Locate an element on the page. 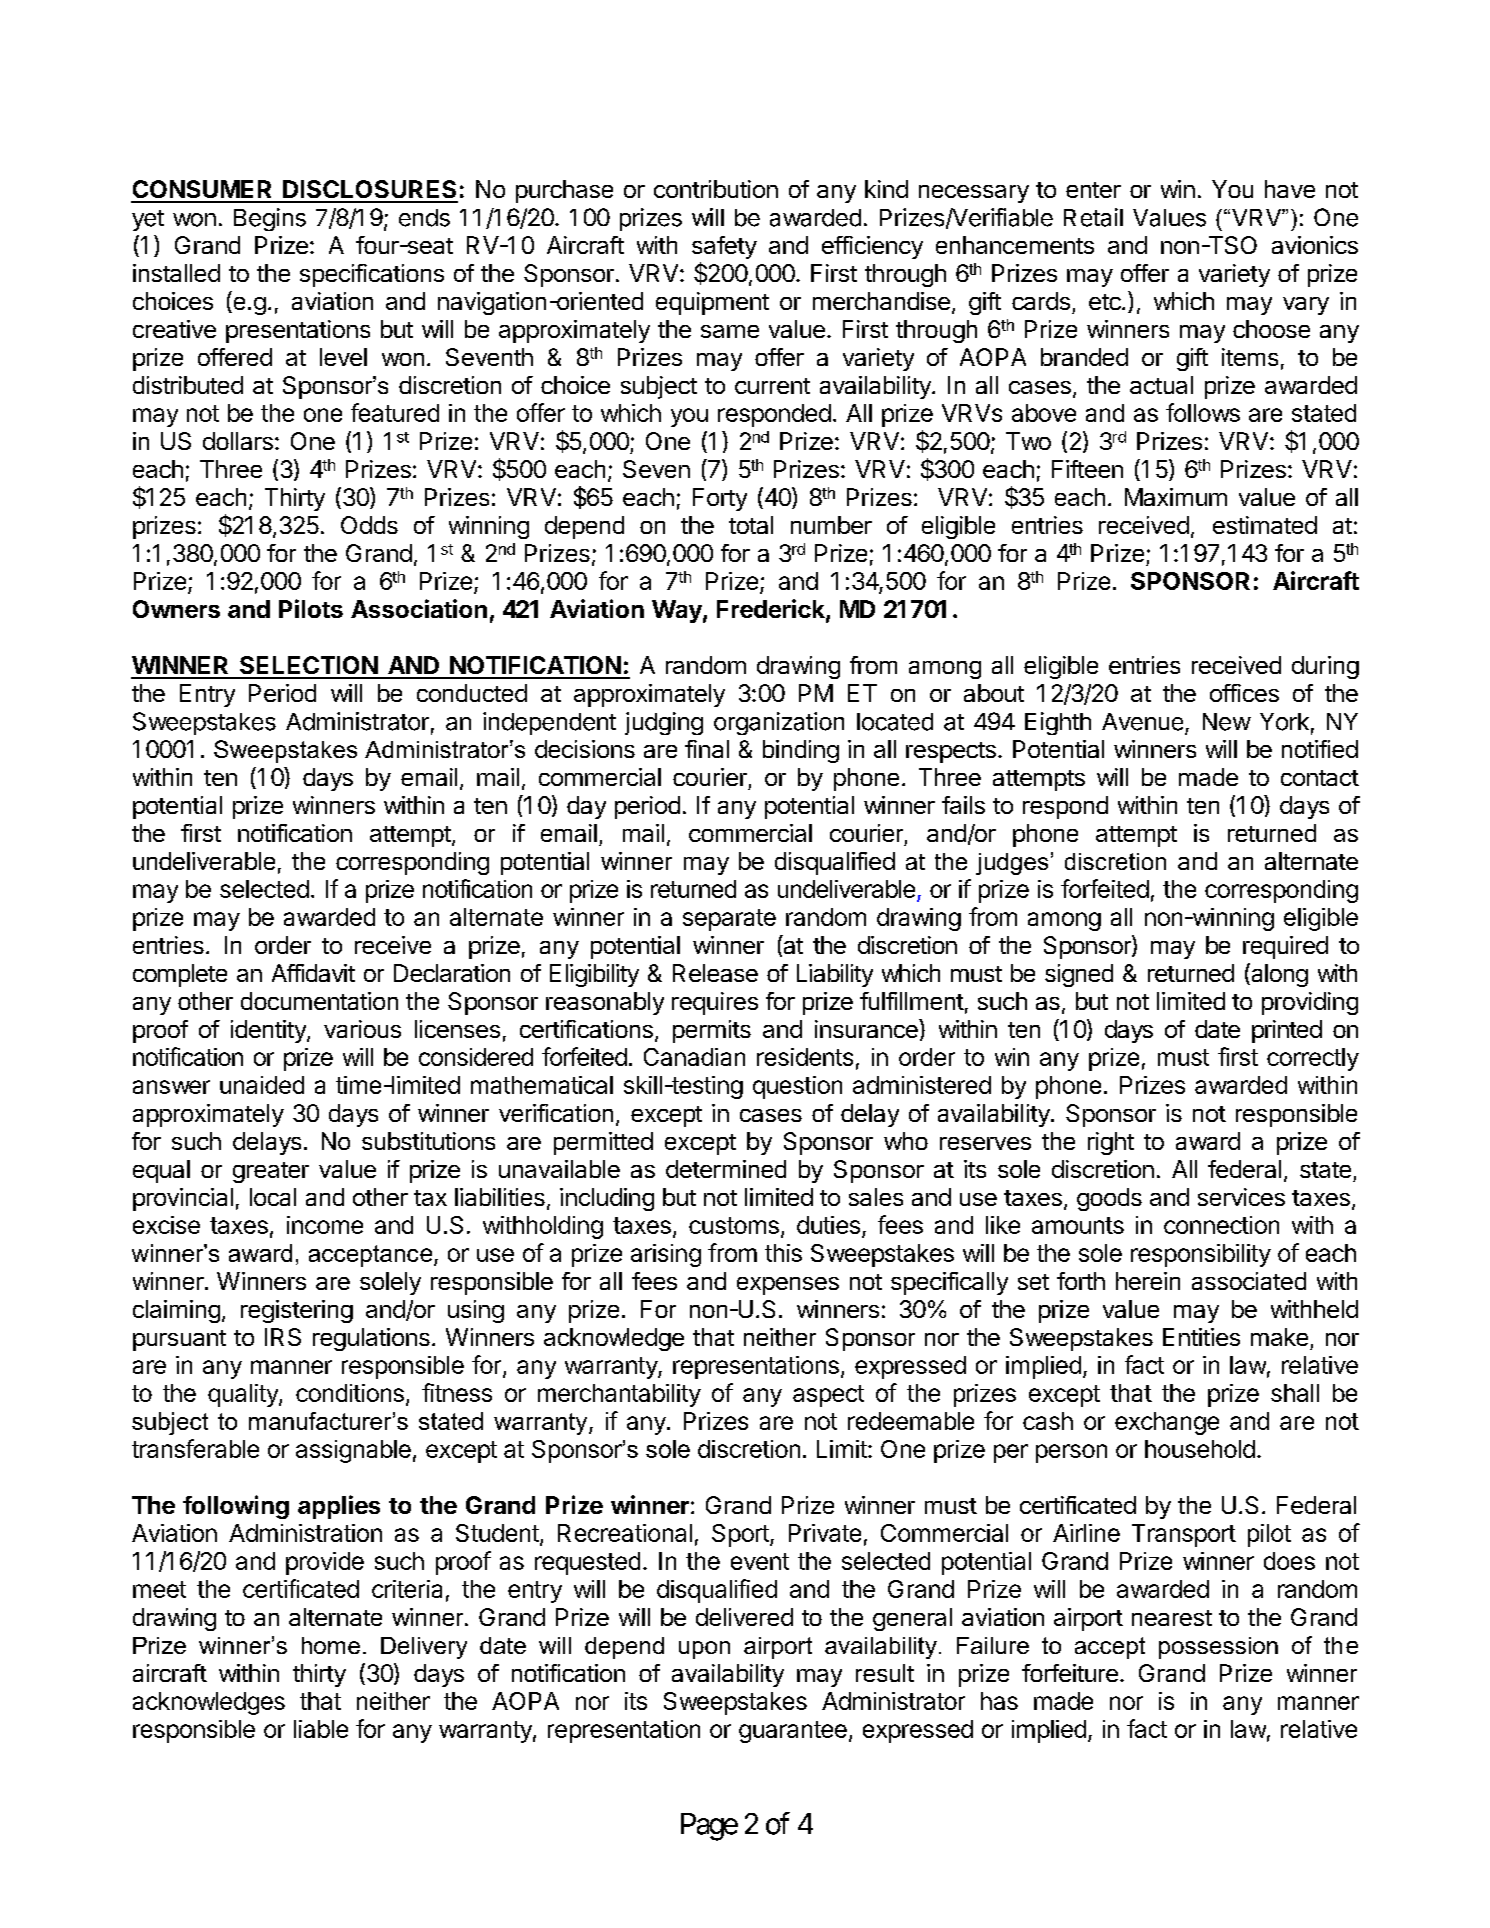  along is located at coordinates (1278, 975).
